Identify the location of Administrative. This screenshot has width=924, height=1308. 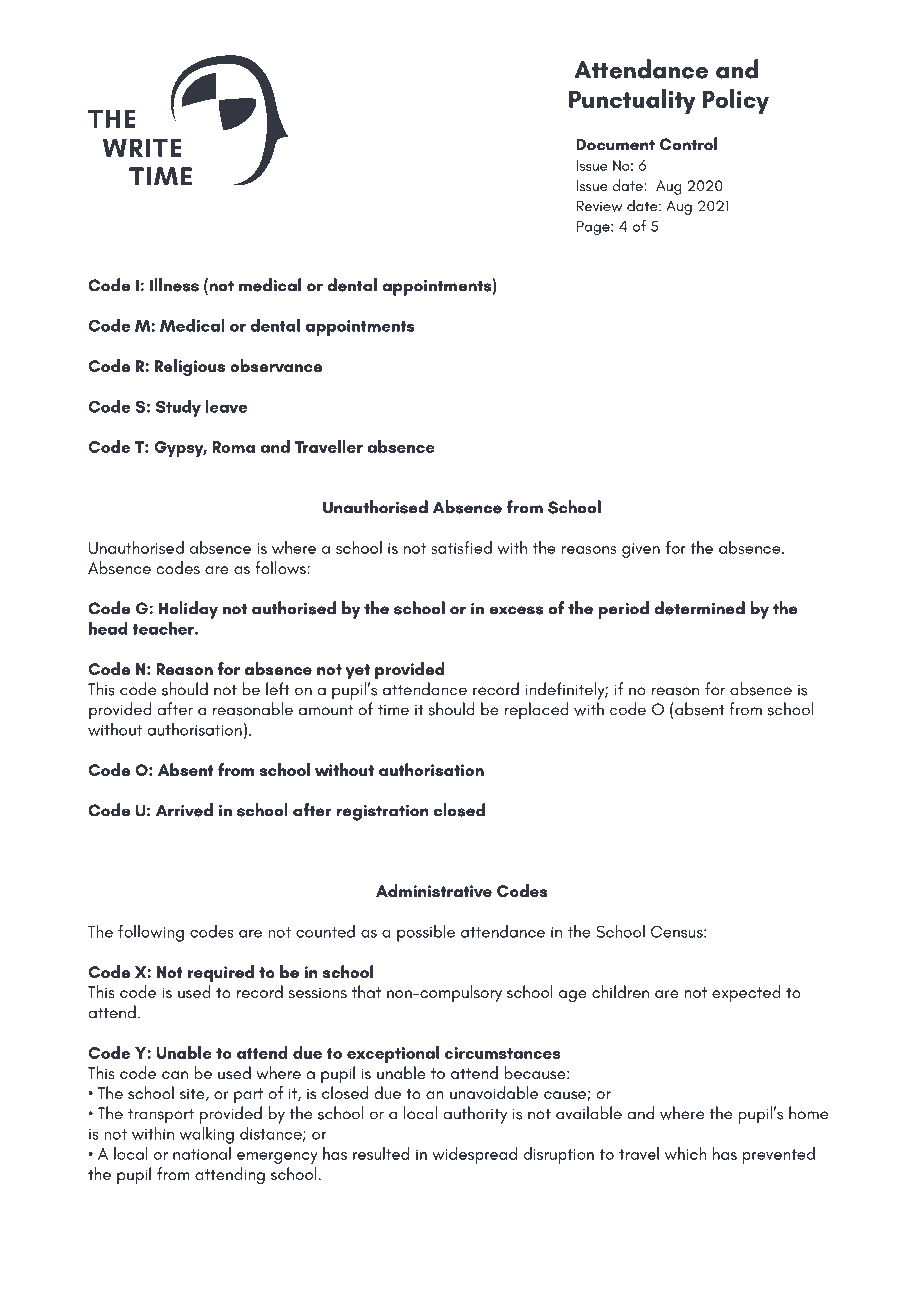
(434, 890).
